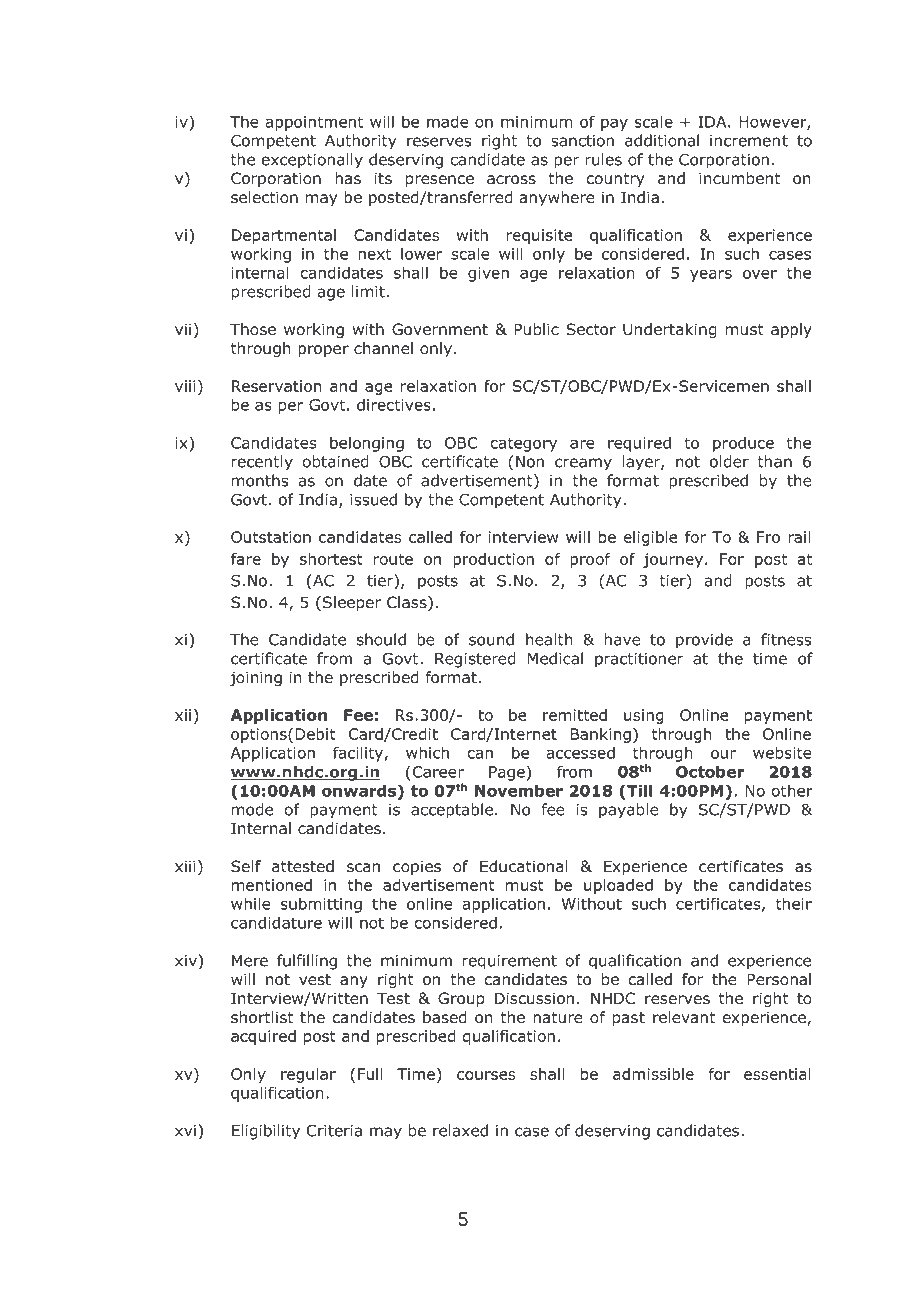 The image size is (924, 1308). Describe the element at coordinates (277, 386) in the screenshot. I see `Reservation` at that location.
